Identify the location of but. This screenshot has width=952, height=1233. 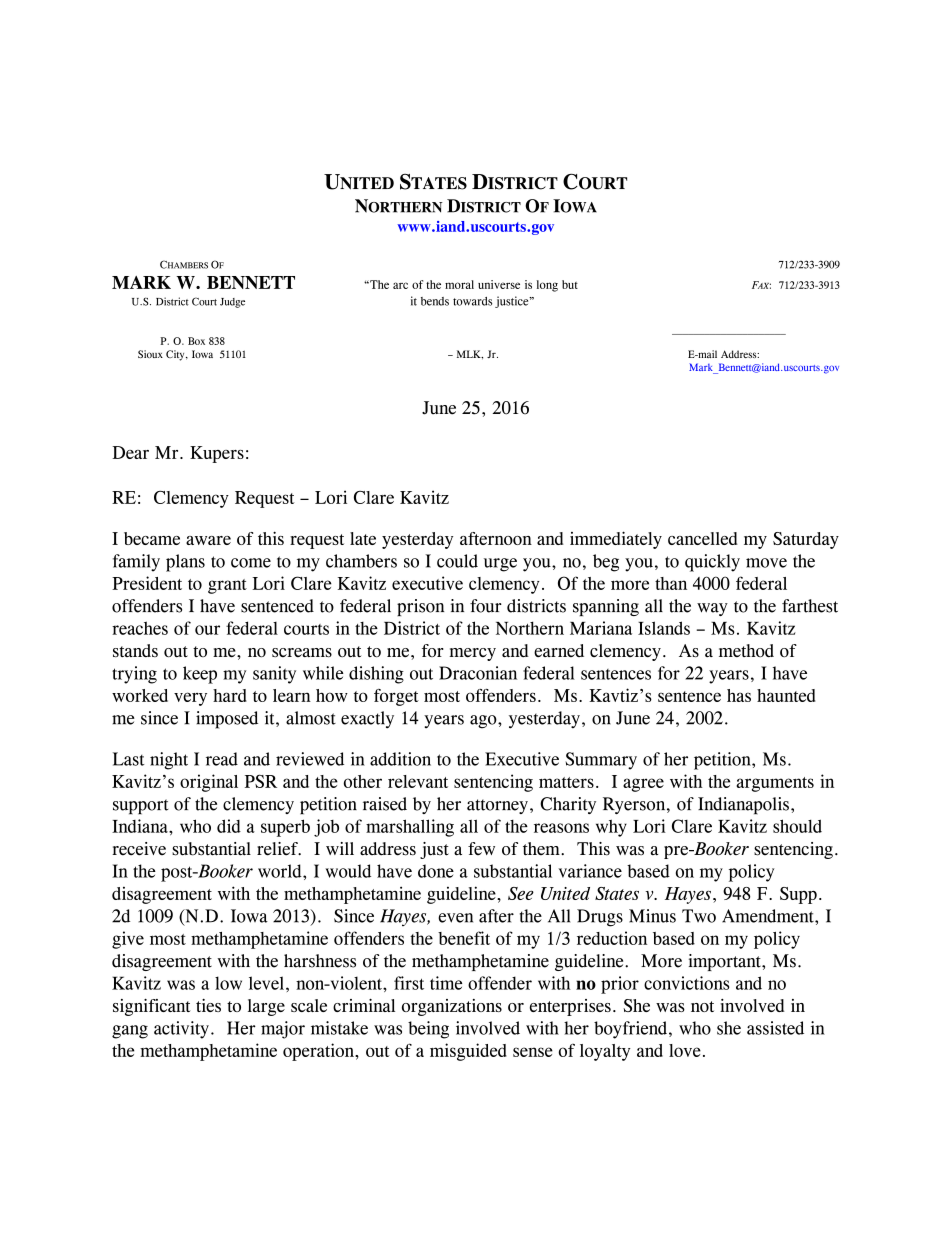
(570, 284).
